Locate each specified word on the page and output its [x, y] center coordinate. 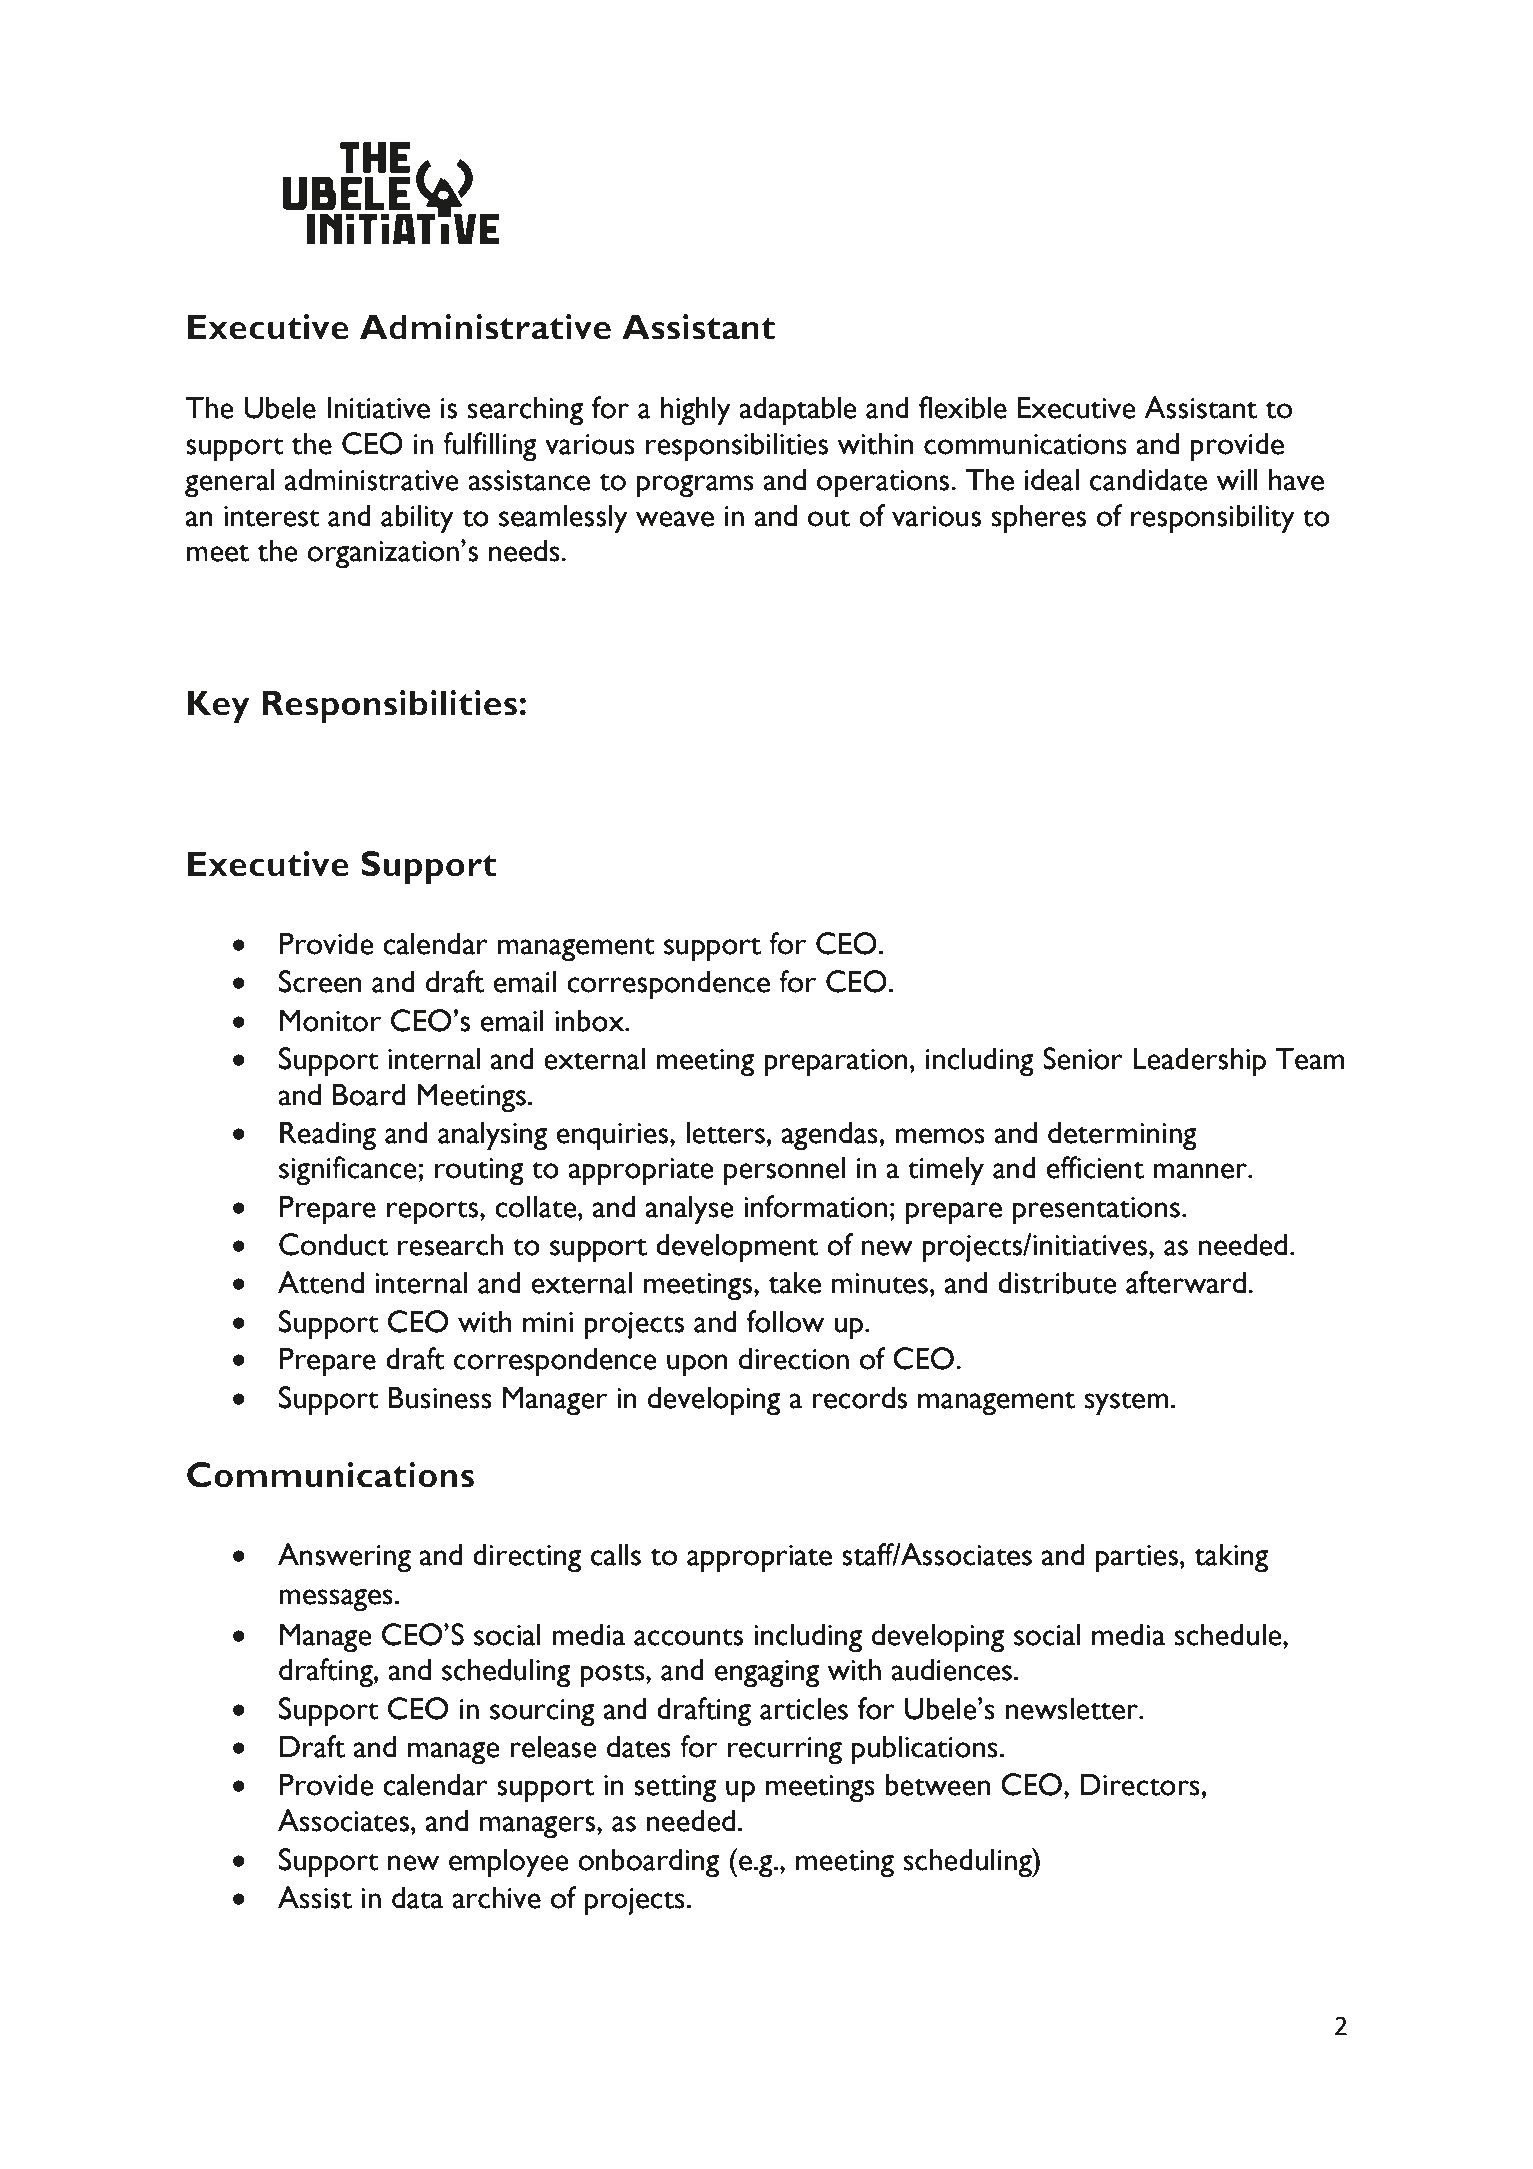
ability [417, 518]
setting [675, 1789]
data [417, 1897]
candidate [1148, 479]
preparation [836, 1062]
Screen [320, 981]
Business [440, 1397]
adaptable [798, 410]
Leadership [1199, 1061]
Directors [1141, 1784]
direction [794, 1358]
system [1126, 1403]
